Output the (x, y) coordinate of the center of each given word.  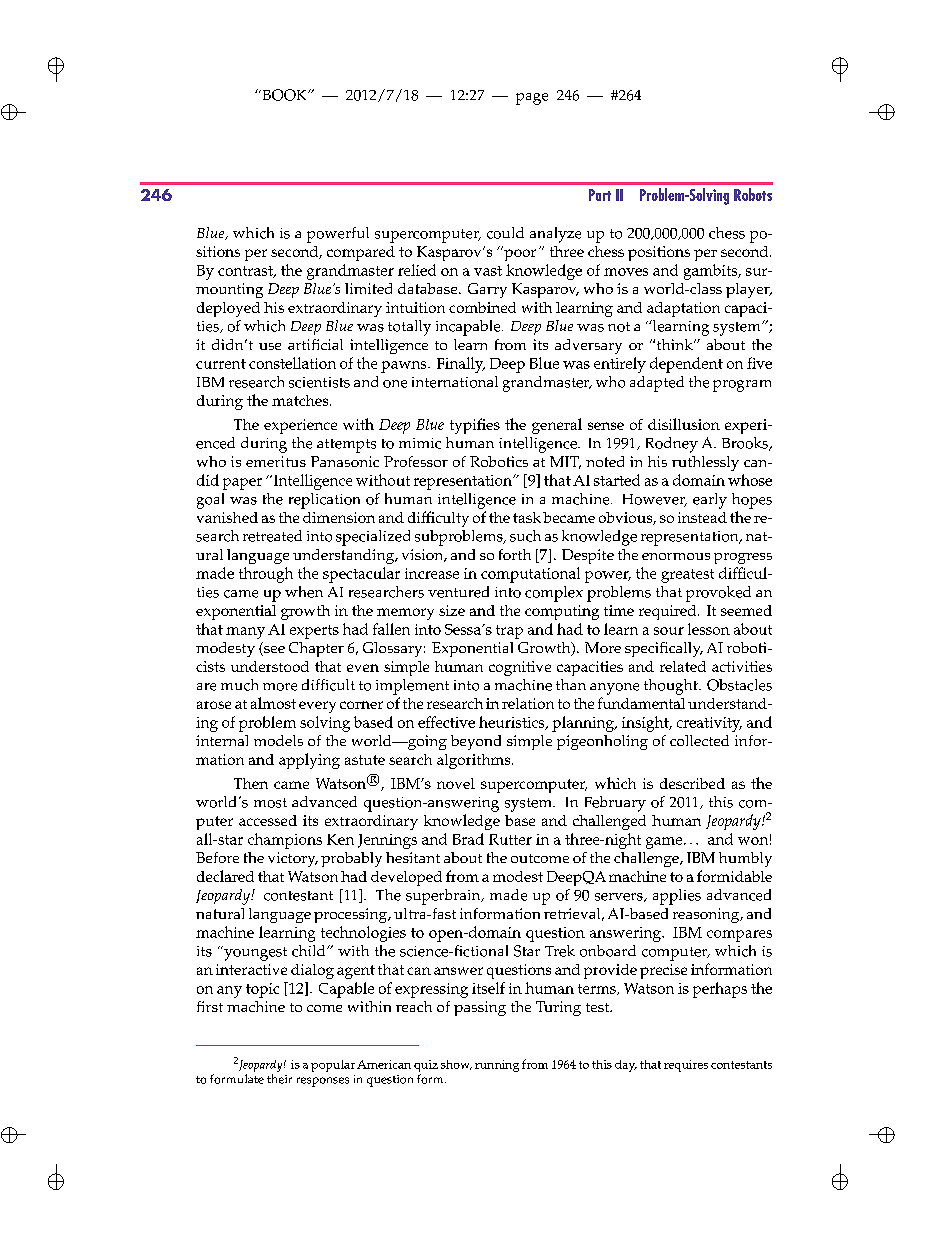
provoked (718, 594)
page (532, 99)
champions (285, 841)
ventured (458, 592)
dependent (686, 365)
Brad (468, 839)
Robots (753, 194)
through (266, 575)
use (270, 346)
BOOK (284, 95)
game (665, 843)
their (279, 1079)
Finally (461, 365)
